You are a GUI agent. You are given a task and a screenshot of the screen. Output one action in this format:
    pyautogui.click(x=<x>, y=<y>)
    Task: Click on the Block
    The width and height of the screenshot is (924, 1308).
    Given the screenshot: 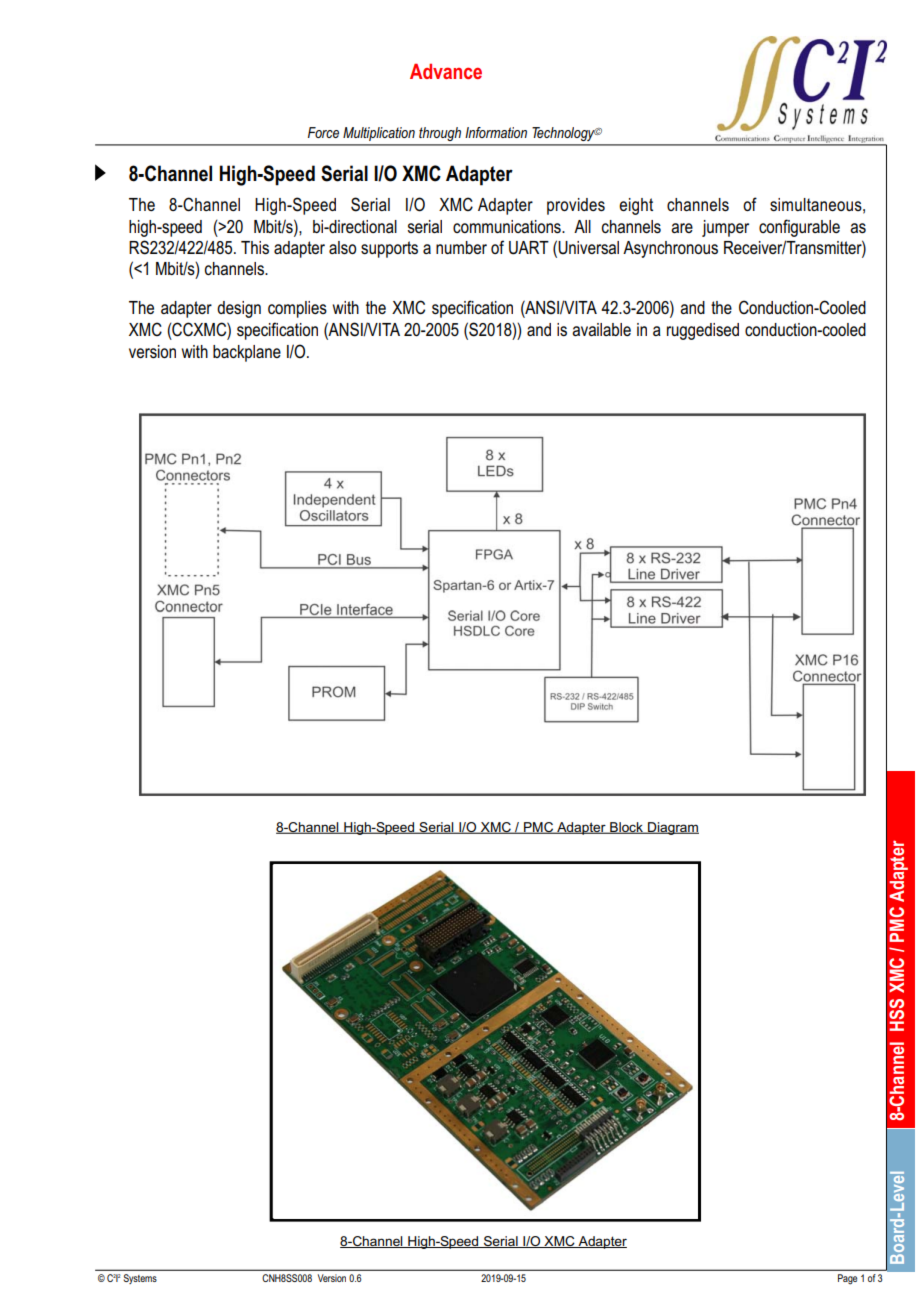 What is the action you would take?
    pyautogui.click(x=626, y=828)
